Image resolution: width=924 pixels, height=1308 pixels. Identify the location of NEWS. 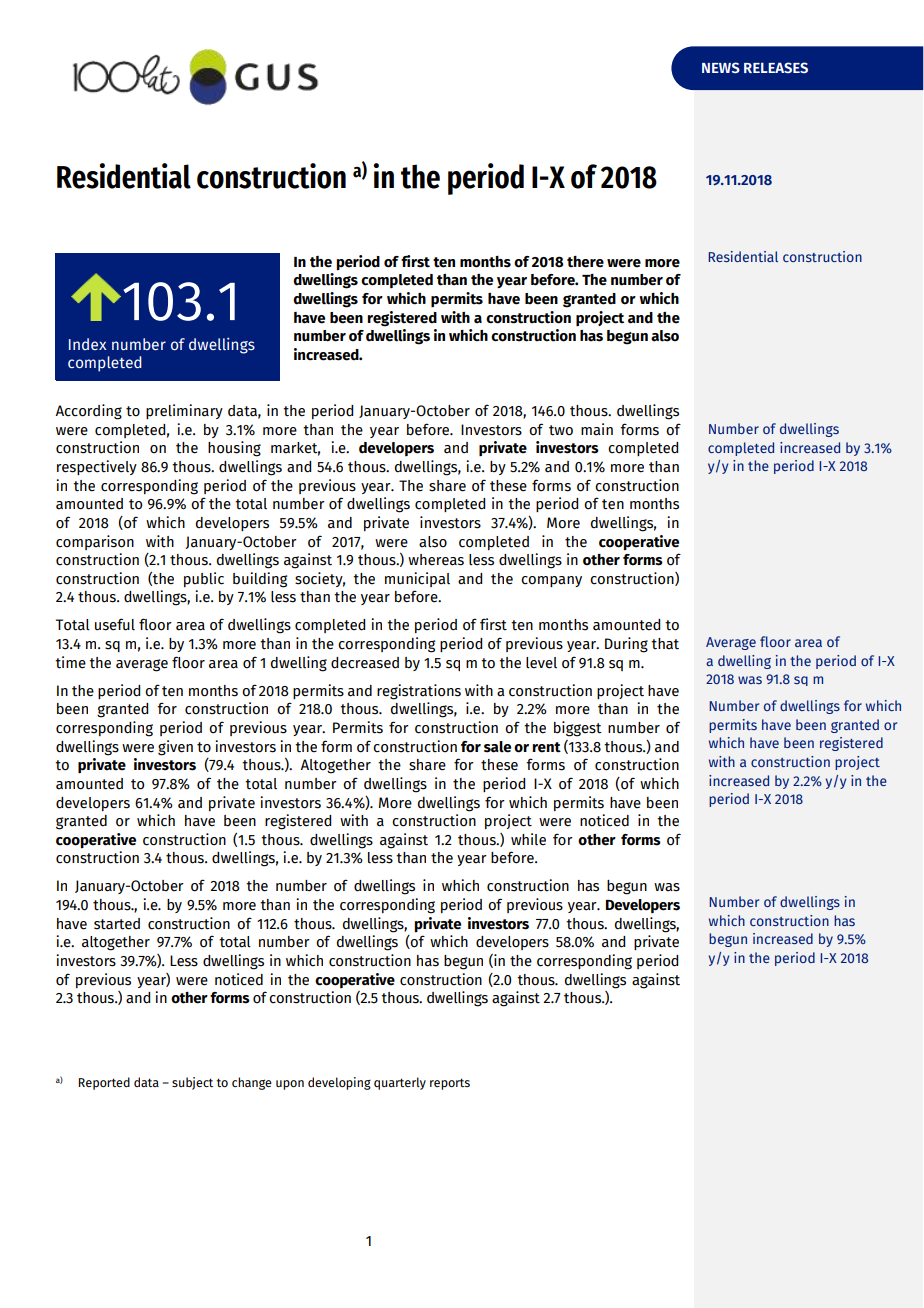
(721, 67).
